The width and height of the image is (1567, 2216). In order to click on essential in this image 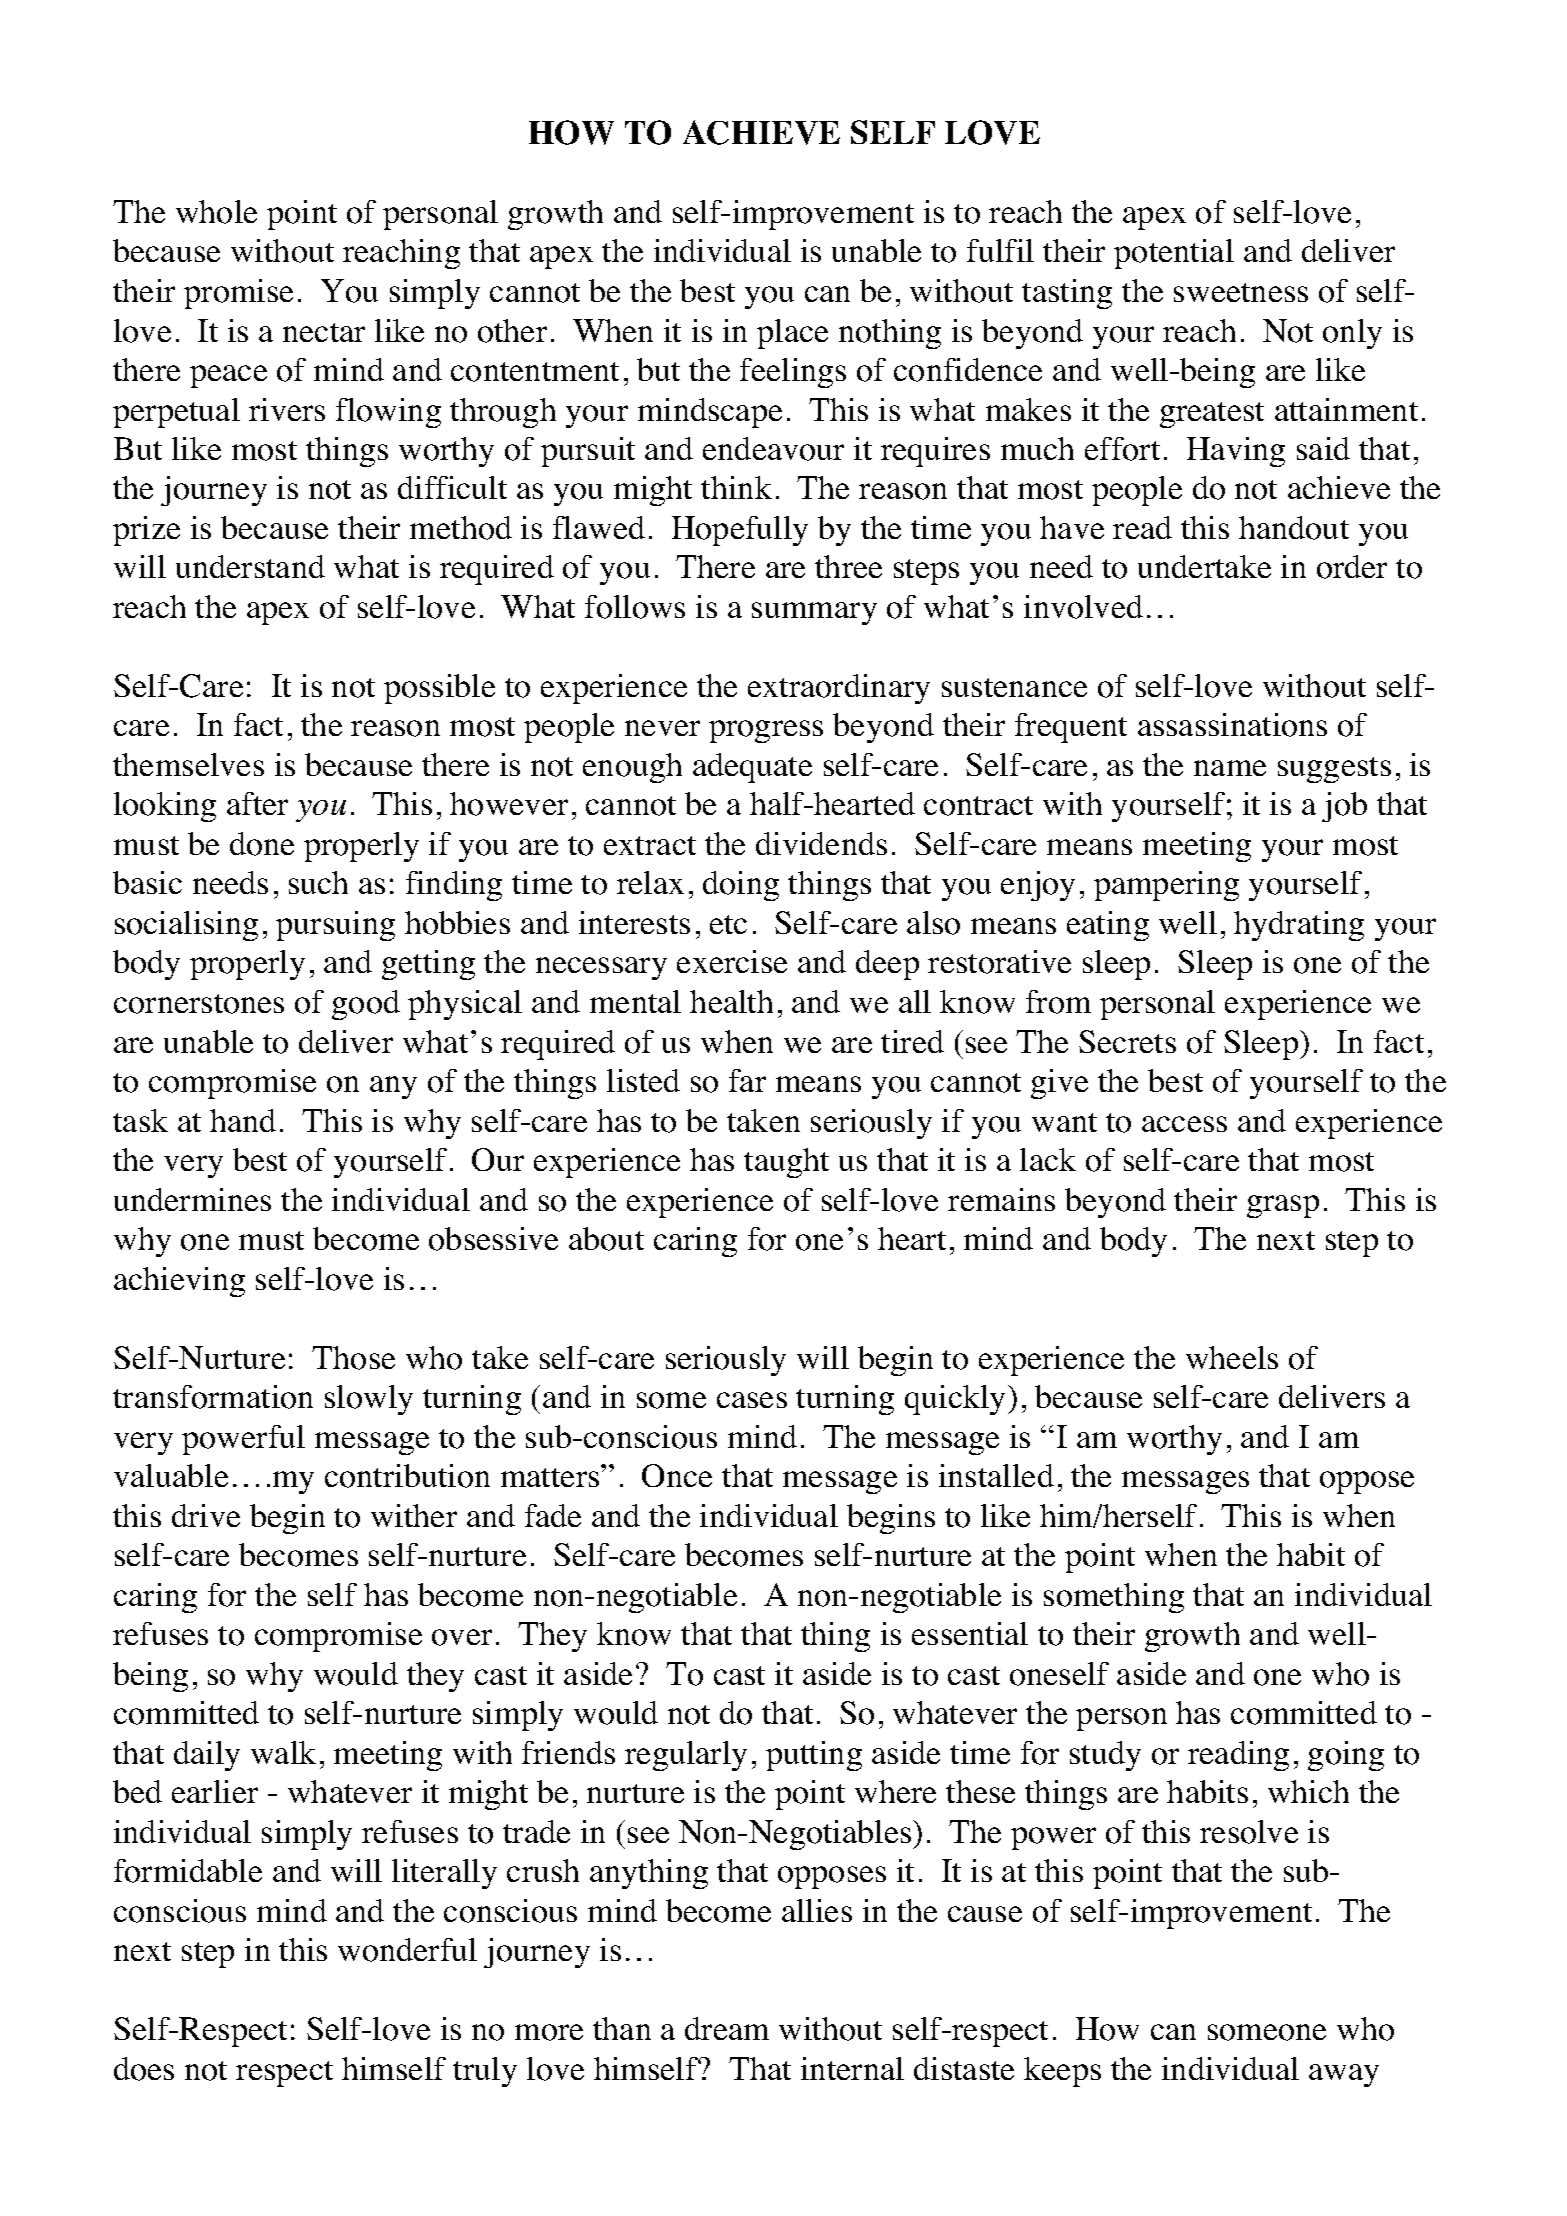, I will do `click(970, 1633)`.
